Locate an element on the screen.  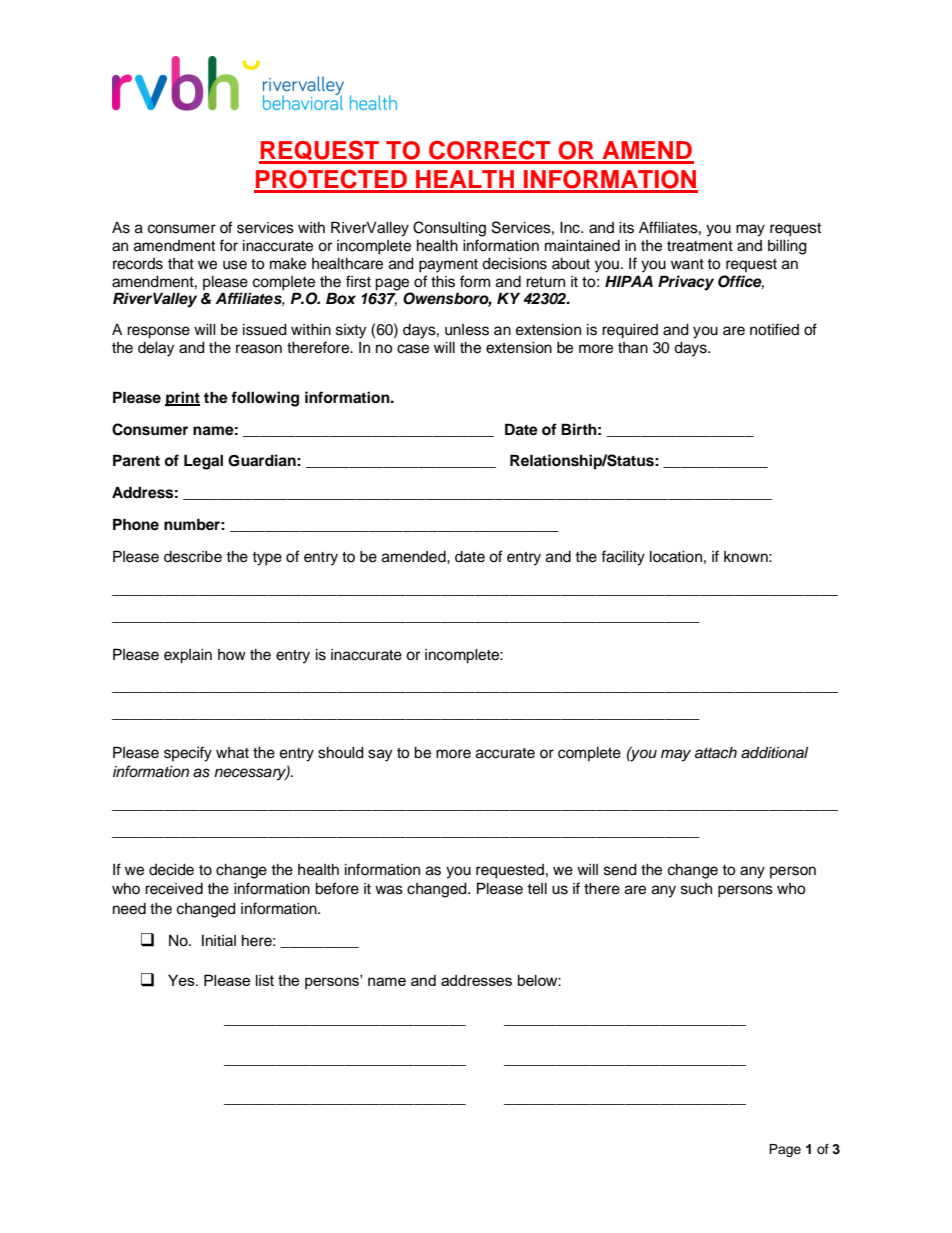
payment is located at coordinates (448, 266).
